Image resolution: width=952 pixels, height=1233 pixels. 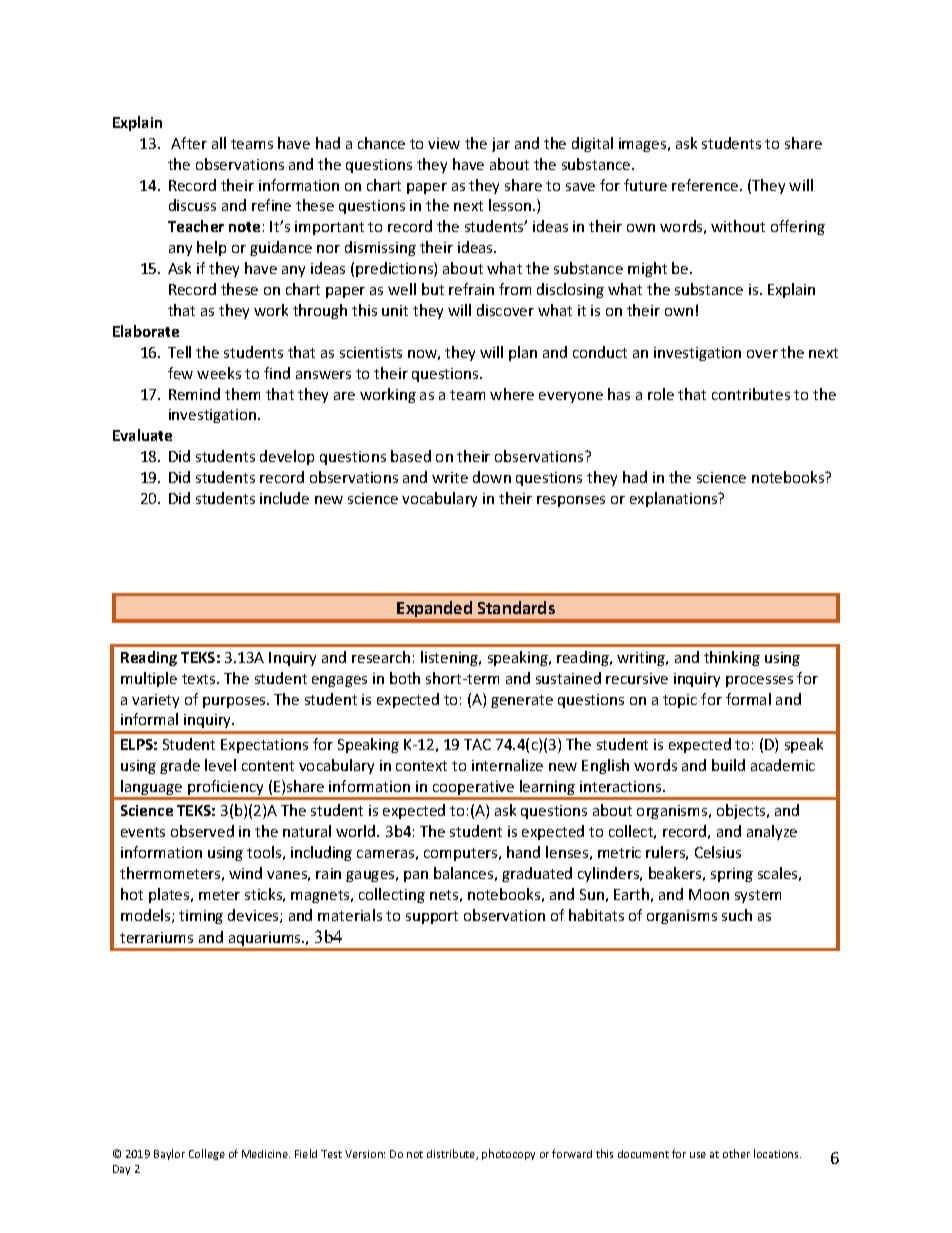 What do you see at coordinates (706, 185) in the screenshot?
I see `reference` at bounding box center [706, 185].
